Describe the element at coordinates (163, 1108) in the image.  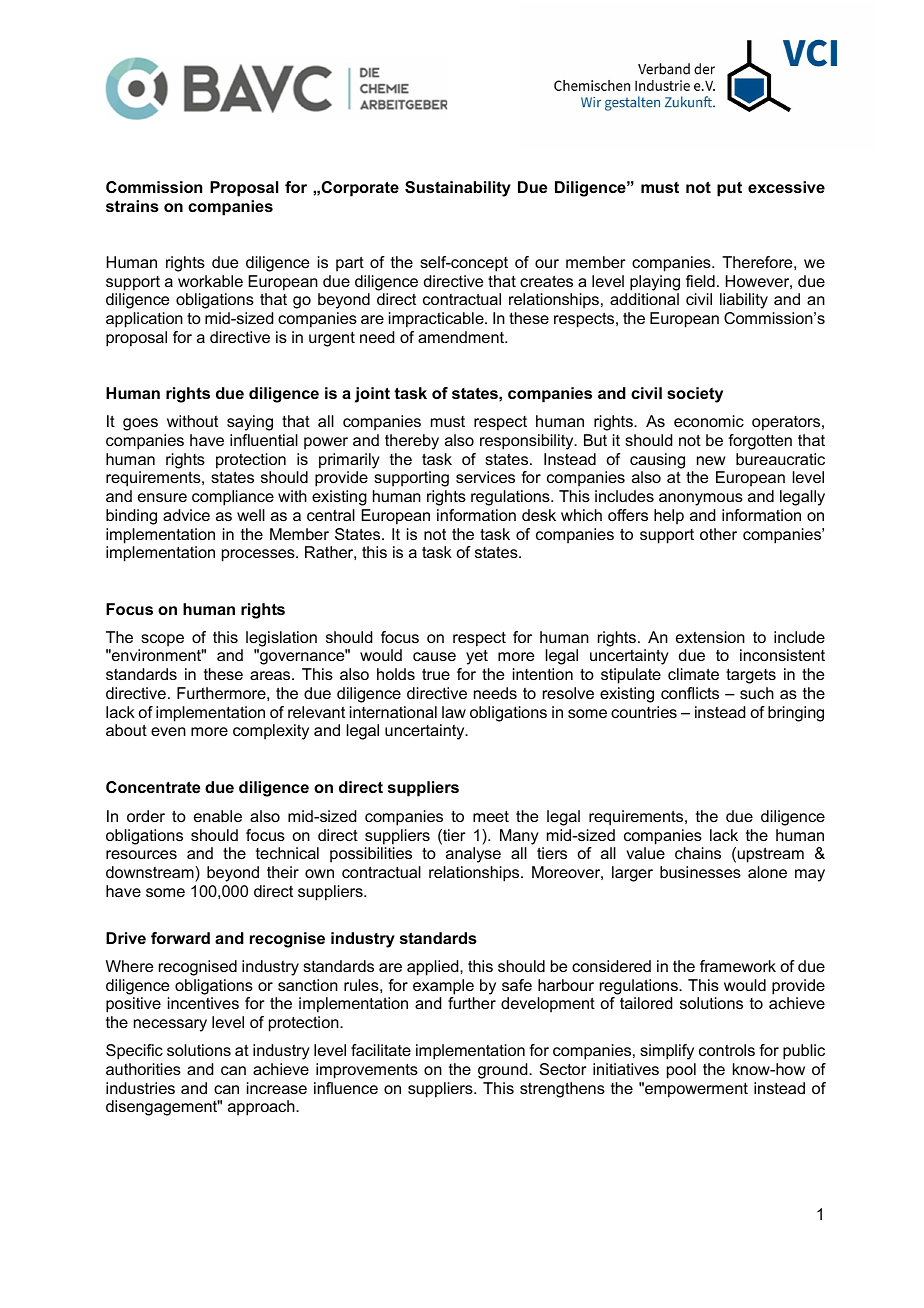
I see `disengagement` at that location.
